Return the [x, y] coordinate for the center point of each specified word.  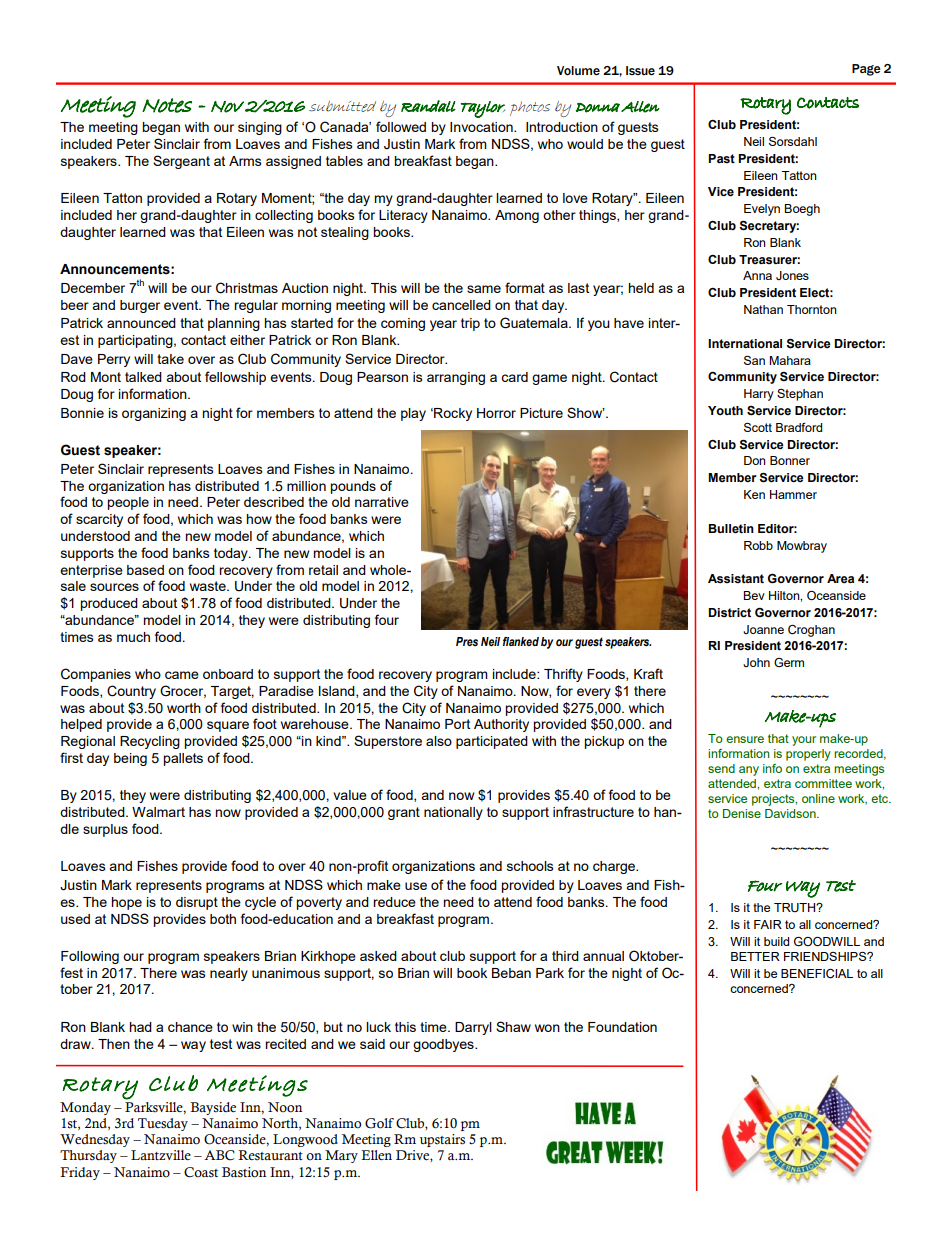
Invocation [482, 127]
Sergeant [181, 162]
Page [866, 70]
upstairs [442, 1140]
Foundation [622, 1027]
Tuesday [163, 1124]
